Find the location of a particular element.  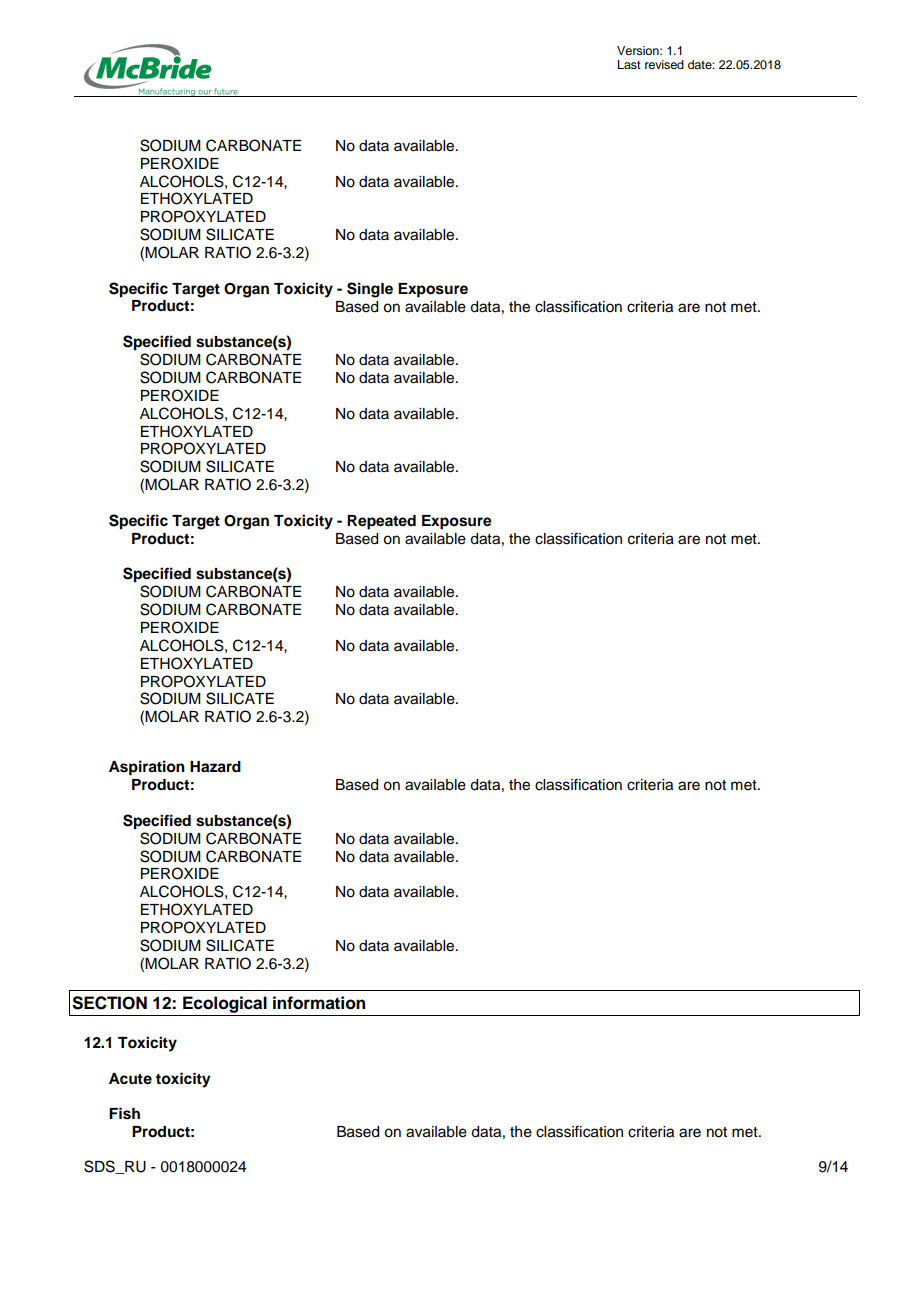

revised is located at coordinates (664, 64).
